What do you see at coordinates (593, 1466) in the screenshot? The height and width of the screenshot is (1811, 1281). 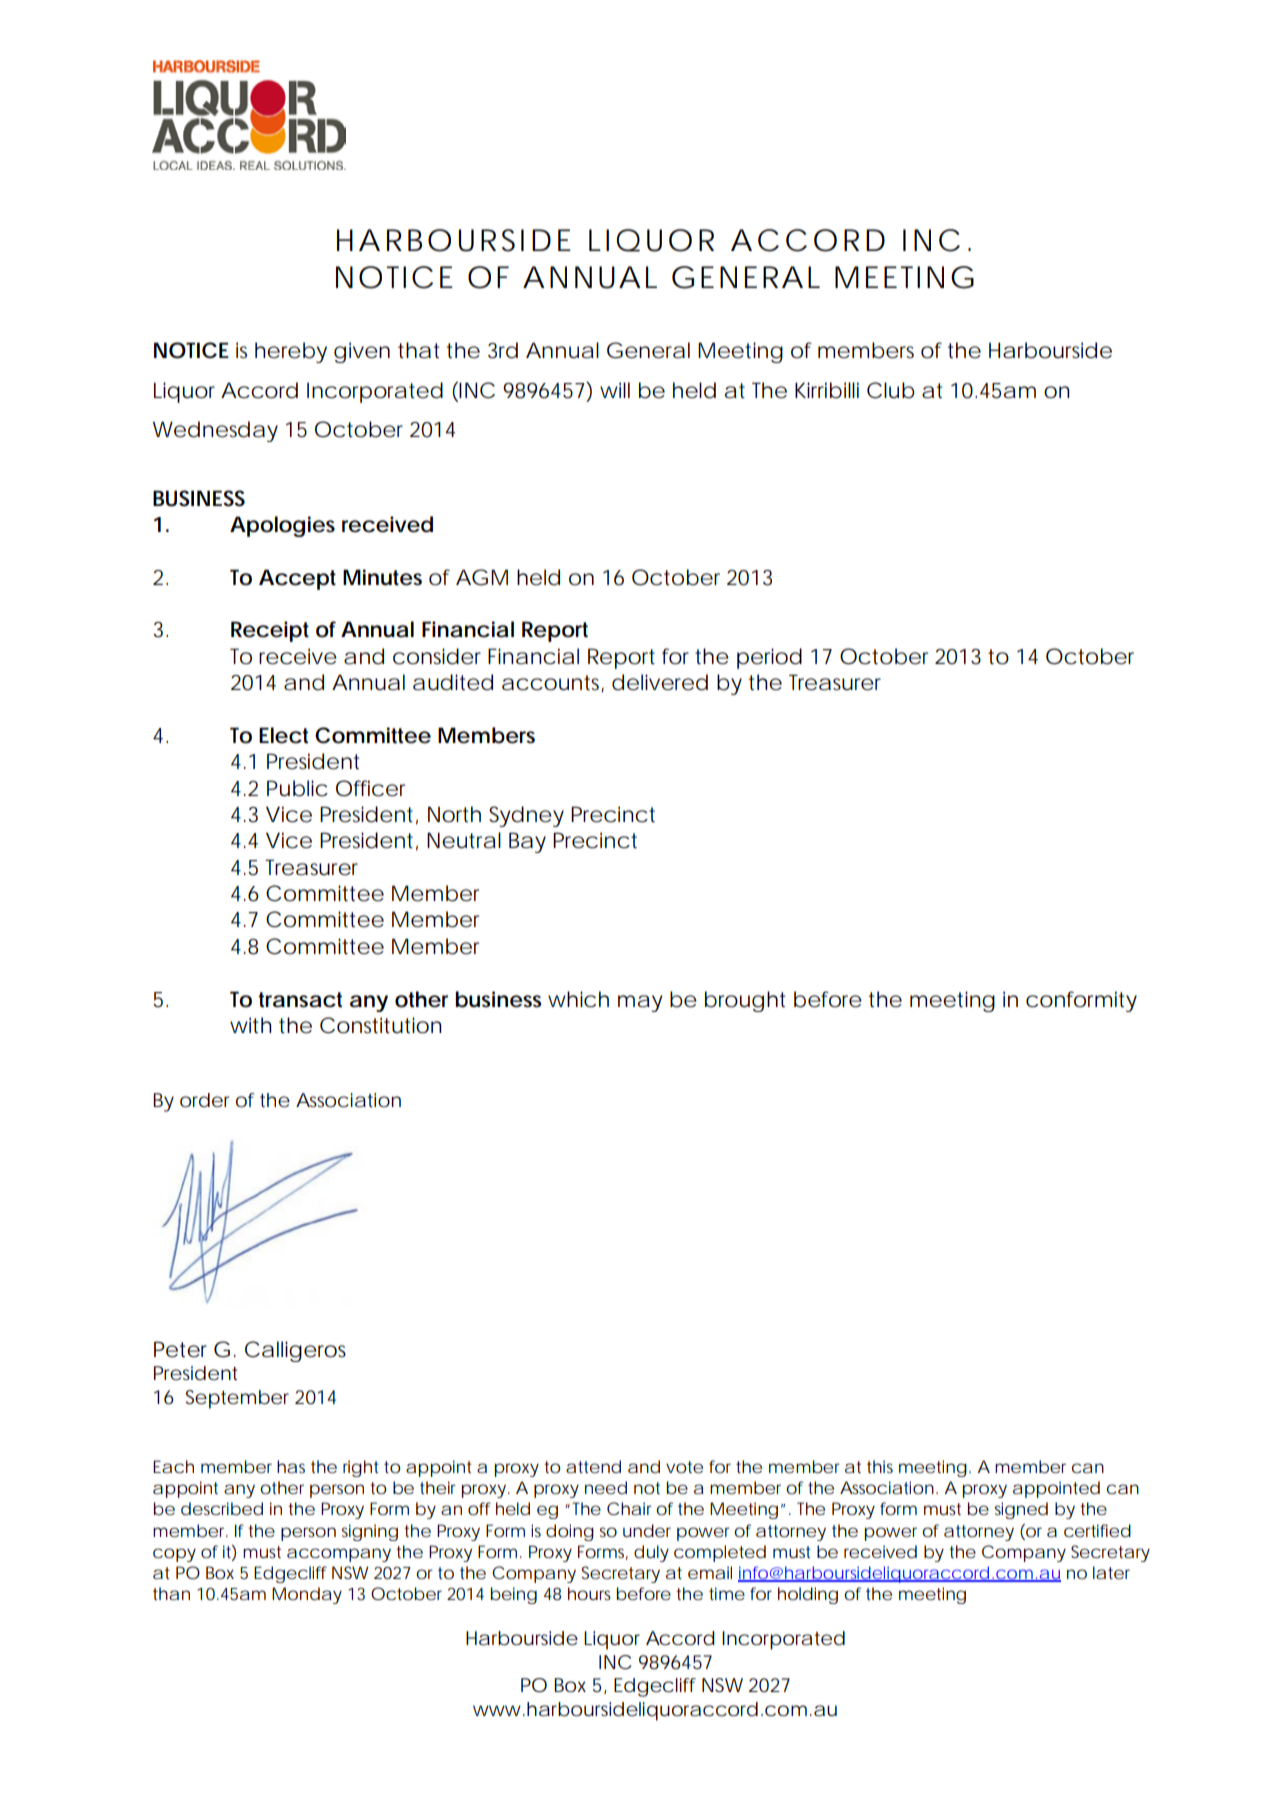 I see `attend` at bounding box center [593, 1466].
